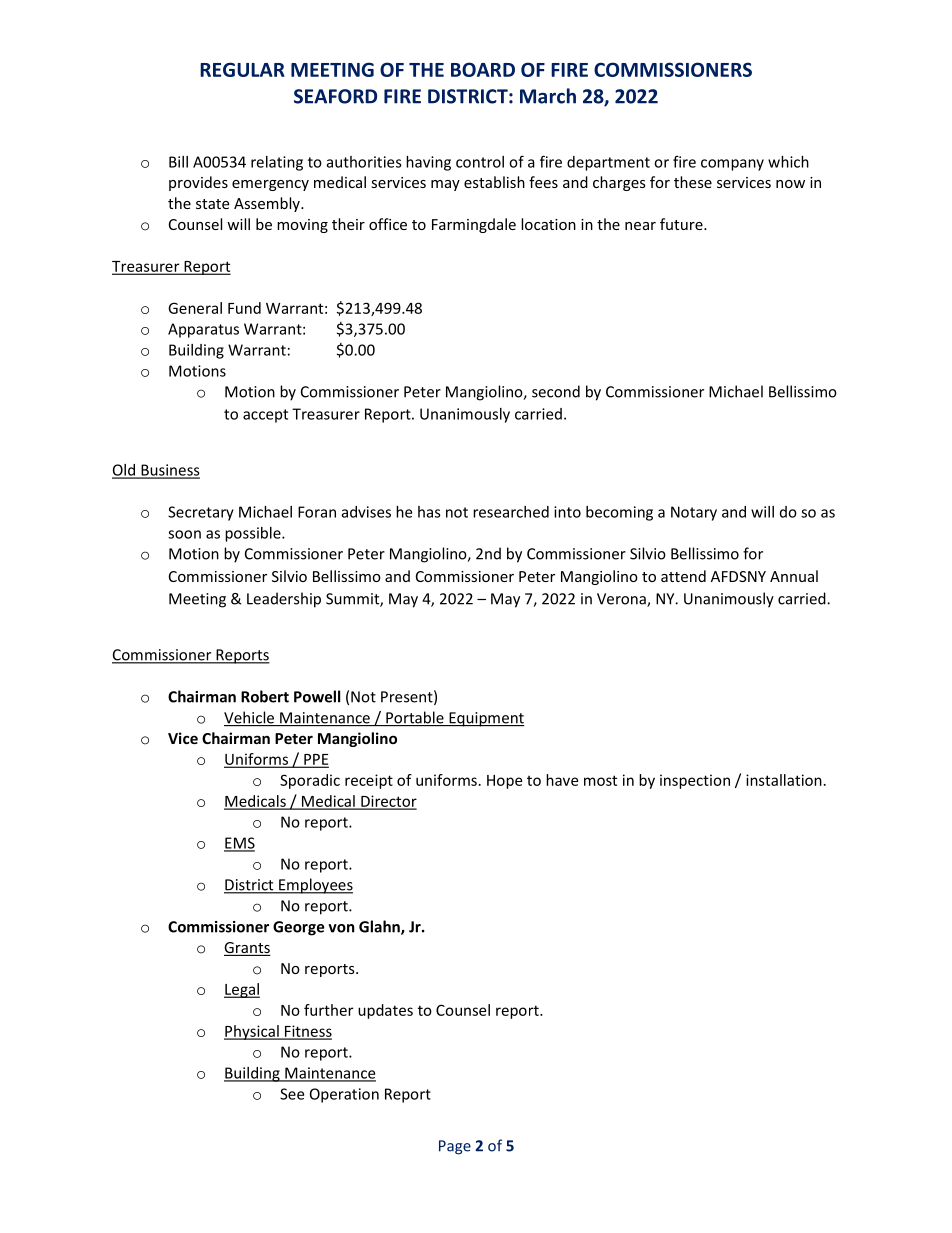 The image size is (952, 1233). Describe the element at coordinates (292, 1094) in the document. I see `See` at that location.
